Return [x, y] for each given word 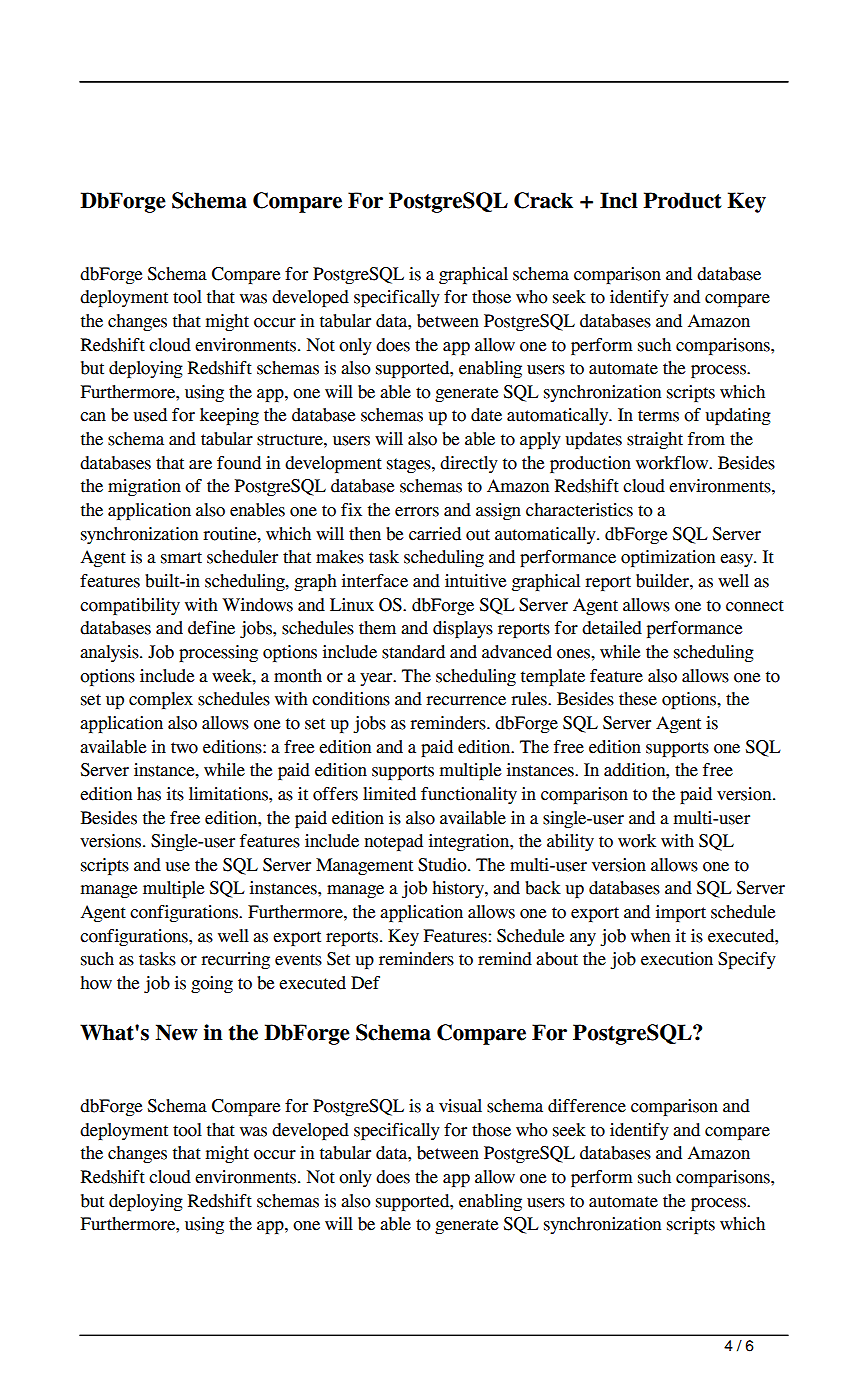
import [681, 913]
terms [658, 416]
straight [655, 440]
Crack [543, 200]
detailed [612, 628]
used [150, 415]
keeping [229, 416]
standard [413, 652]
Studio [443, 865]
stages [410, 465]
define [211, 628]
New [176, 1032]
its [175, 794]
